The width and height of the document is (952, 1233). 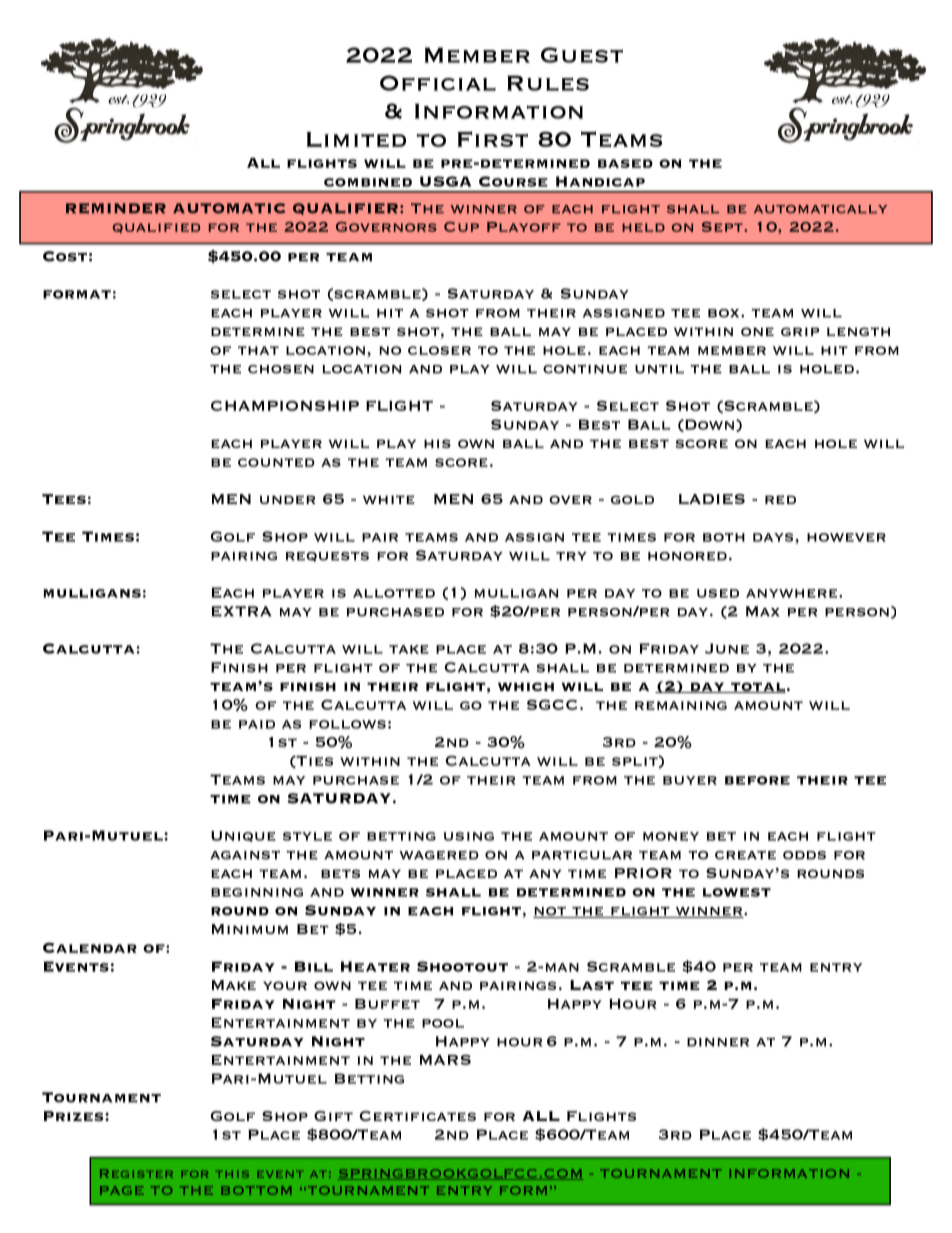 What do you see at coordinates (116, 208) in the document?
I see `REMINDER` at bounding box center [116, 208].
